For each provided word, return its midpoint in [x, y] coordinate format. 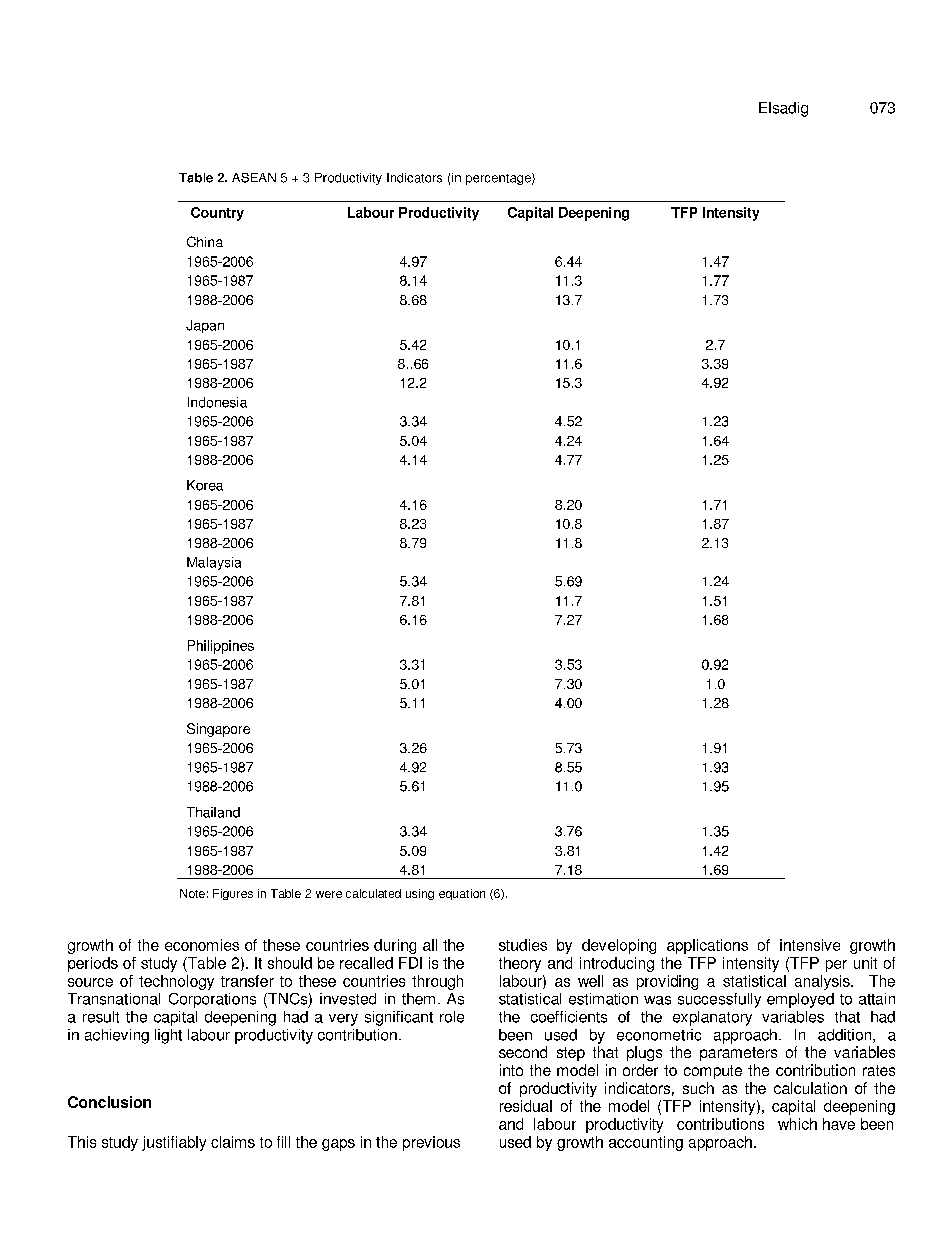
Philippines [221, 647]
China [205, 241]
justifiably [174, 1143]
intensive [810, 945]
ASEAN [254, 178]
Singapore [218, 730]
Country [217, 214]
